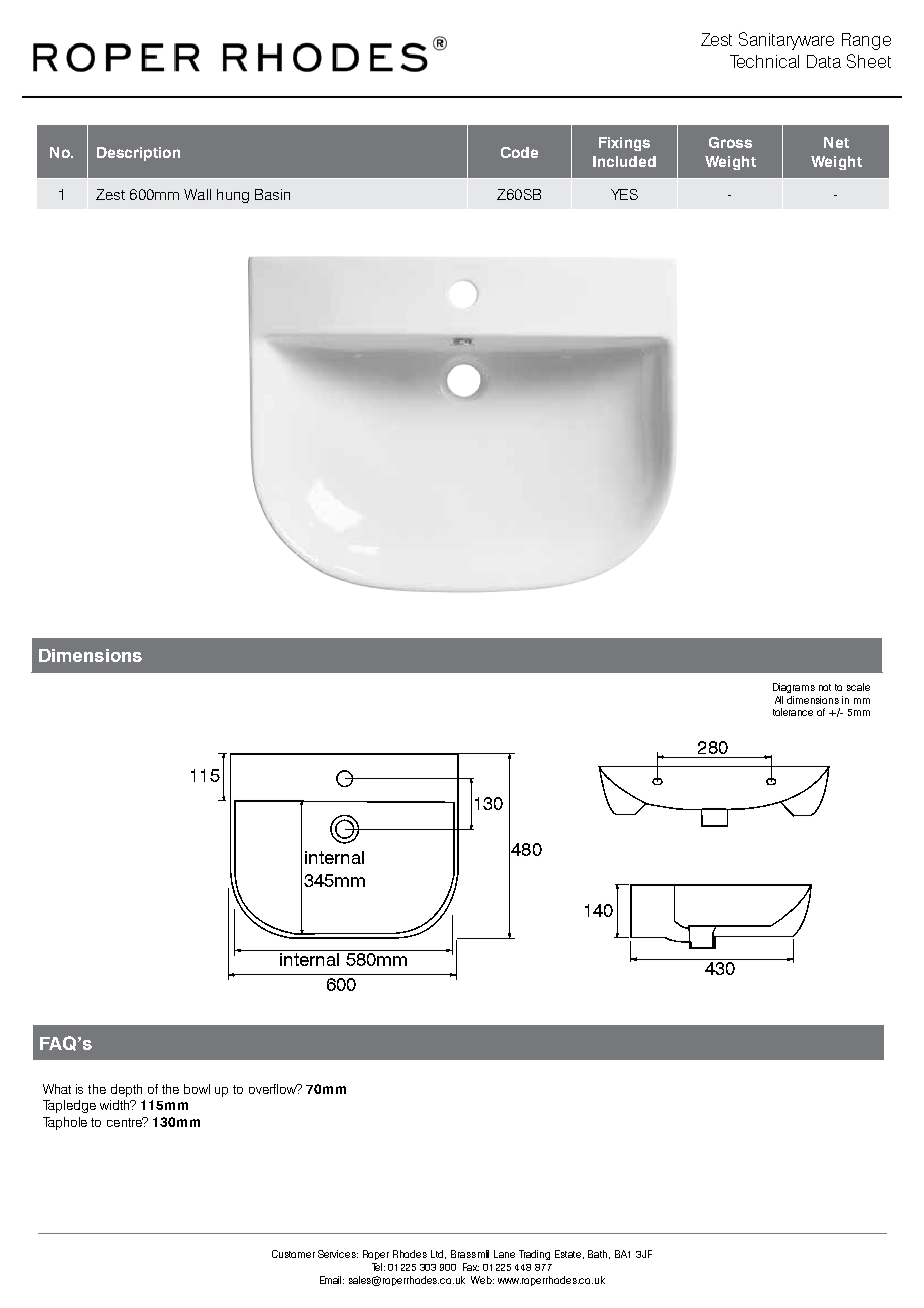  Describe the element at coordinates (438, 1254) in the screenshot. I see `Ltd` at that location.
